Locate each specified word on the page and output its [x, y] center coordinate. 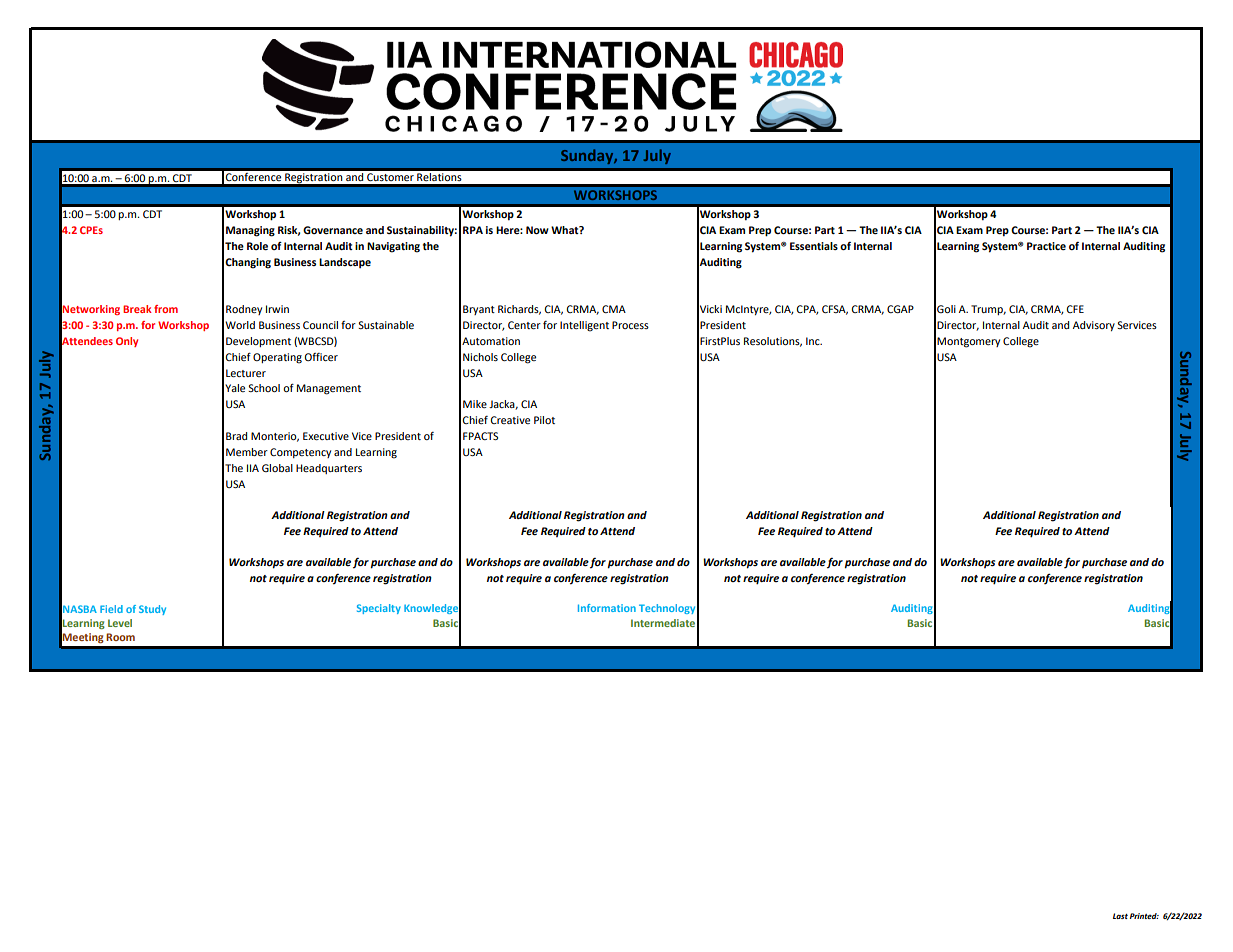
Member [247, 452]
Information [607, 608]
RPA [473, 230]
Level [120, 623]
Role [257, 246]
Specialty [379, 609]
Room [120, 637]
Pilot [544, 420]
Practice [1046, 246]
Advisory [1094, 326]
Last [1120, 916]
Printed [1144, 916]
